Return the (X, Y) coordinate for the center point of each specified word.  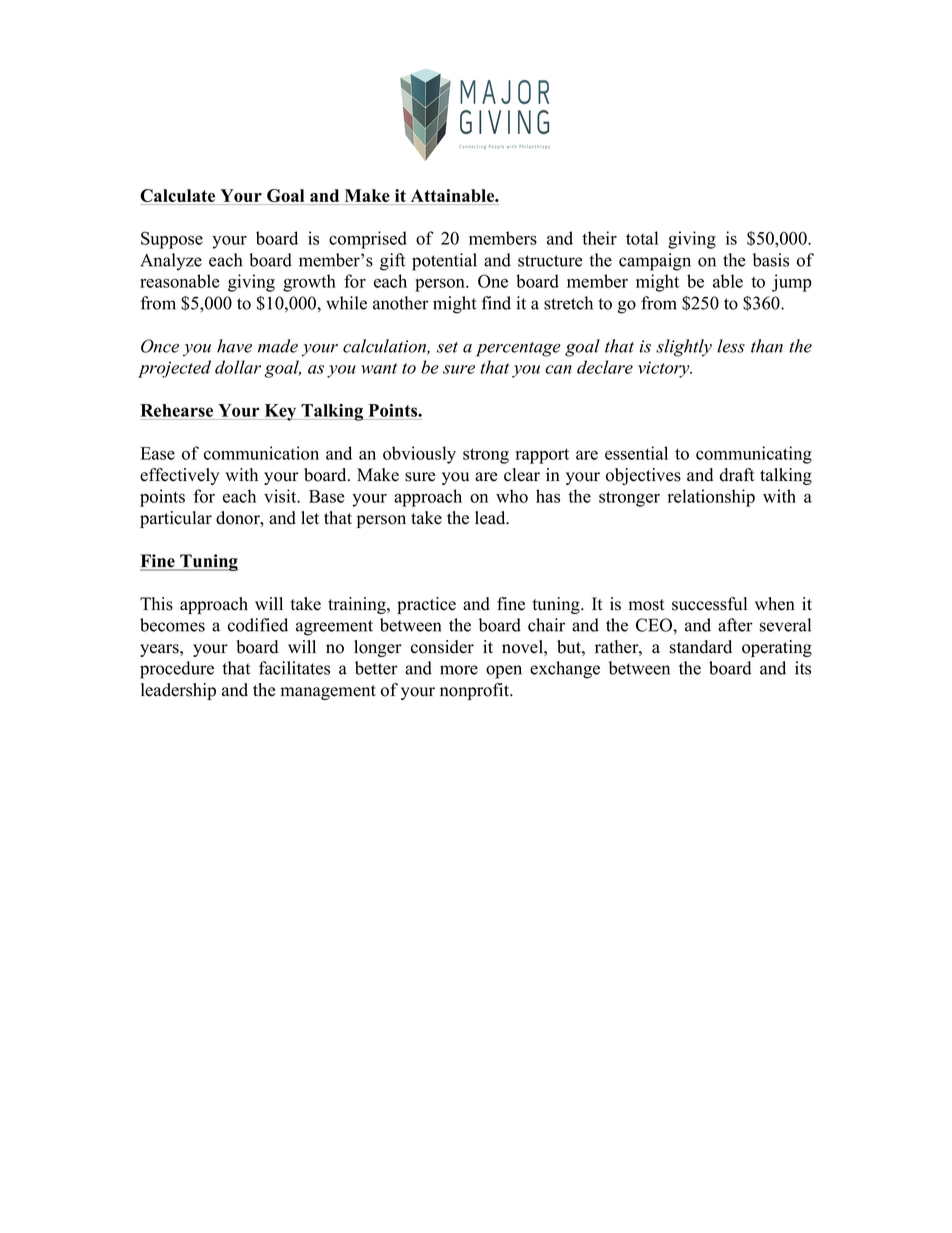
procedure (177, 670)
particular (176, 519)
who (512, 496)
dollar (238, 367)
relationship (711, 498)
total (642, 238)
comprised (368, 240)
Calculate (177, 195)
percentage (518, 349)
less (731, 346)
